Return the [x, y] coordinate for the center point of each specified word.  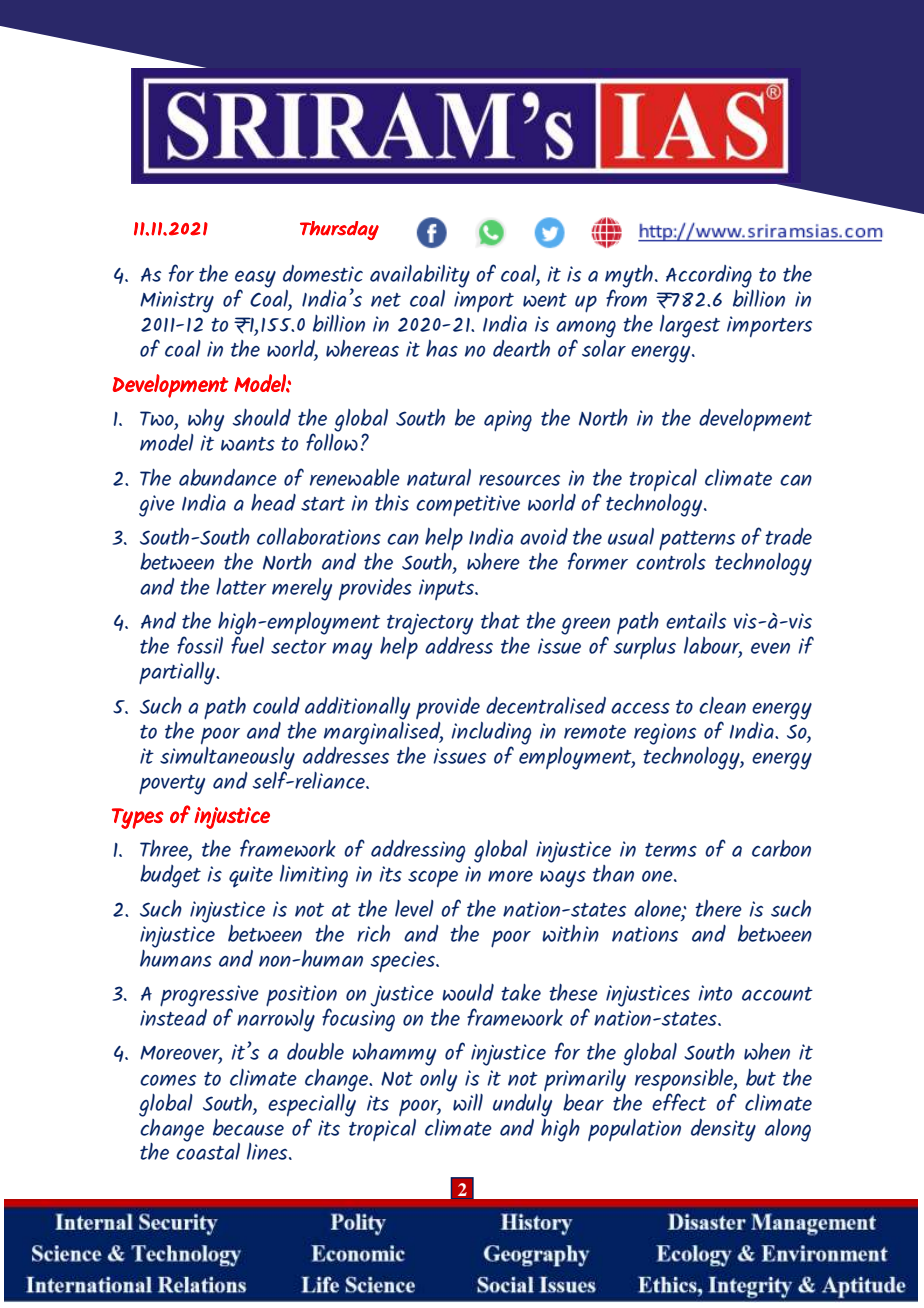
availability [420, 276]
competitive [468, 506]
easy [255, 280]
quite [251, 877]
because [248, 1127]
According [709, 276]
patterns [697, 541]
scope [433, 878]
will [468, 1102]
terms [671, 850]
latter [241, 586]
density [723, 1130]
